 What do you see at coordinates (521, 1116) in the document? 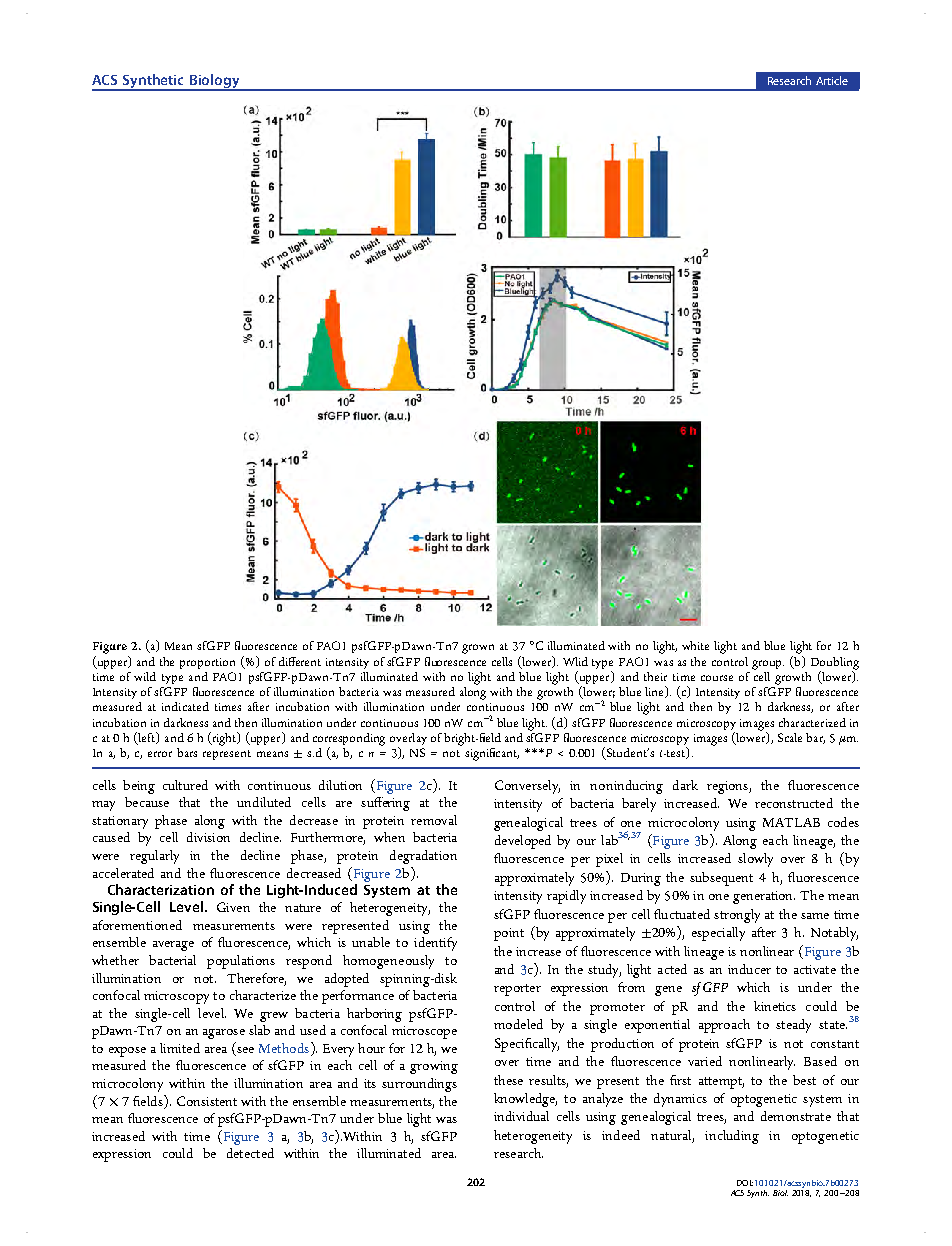
I see `individual` at bounding box center [521, 1116].
